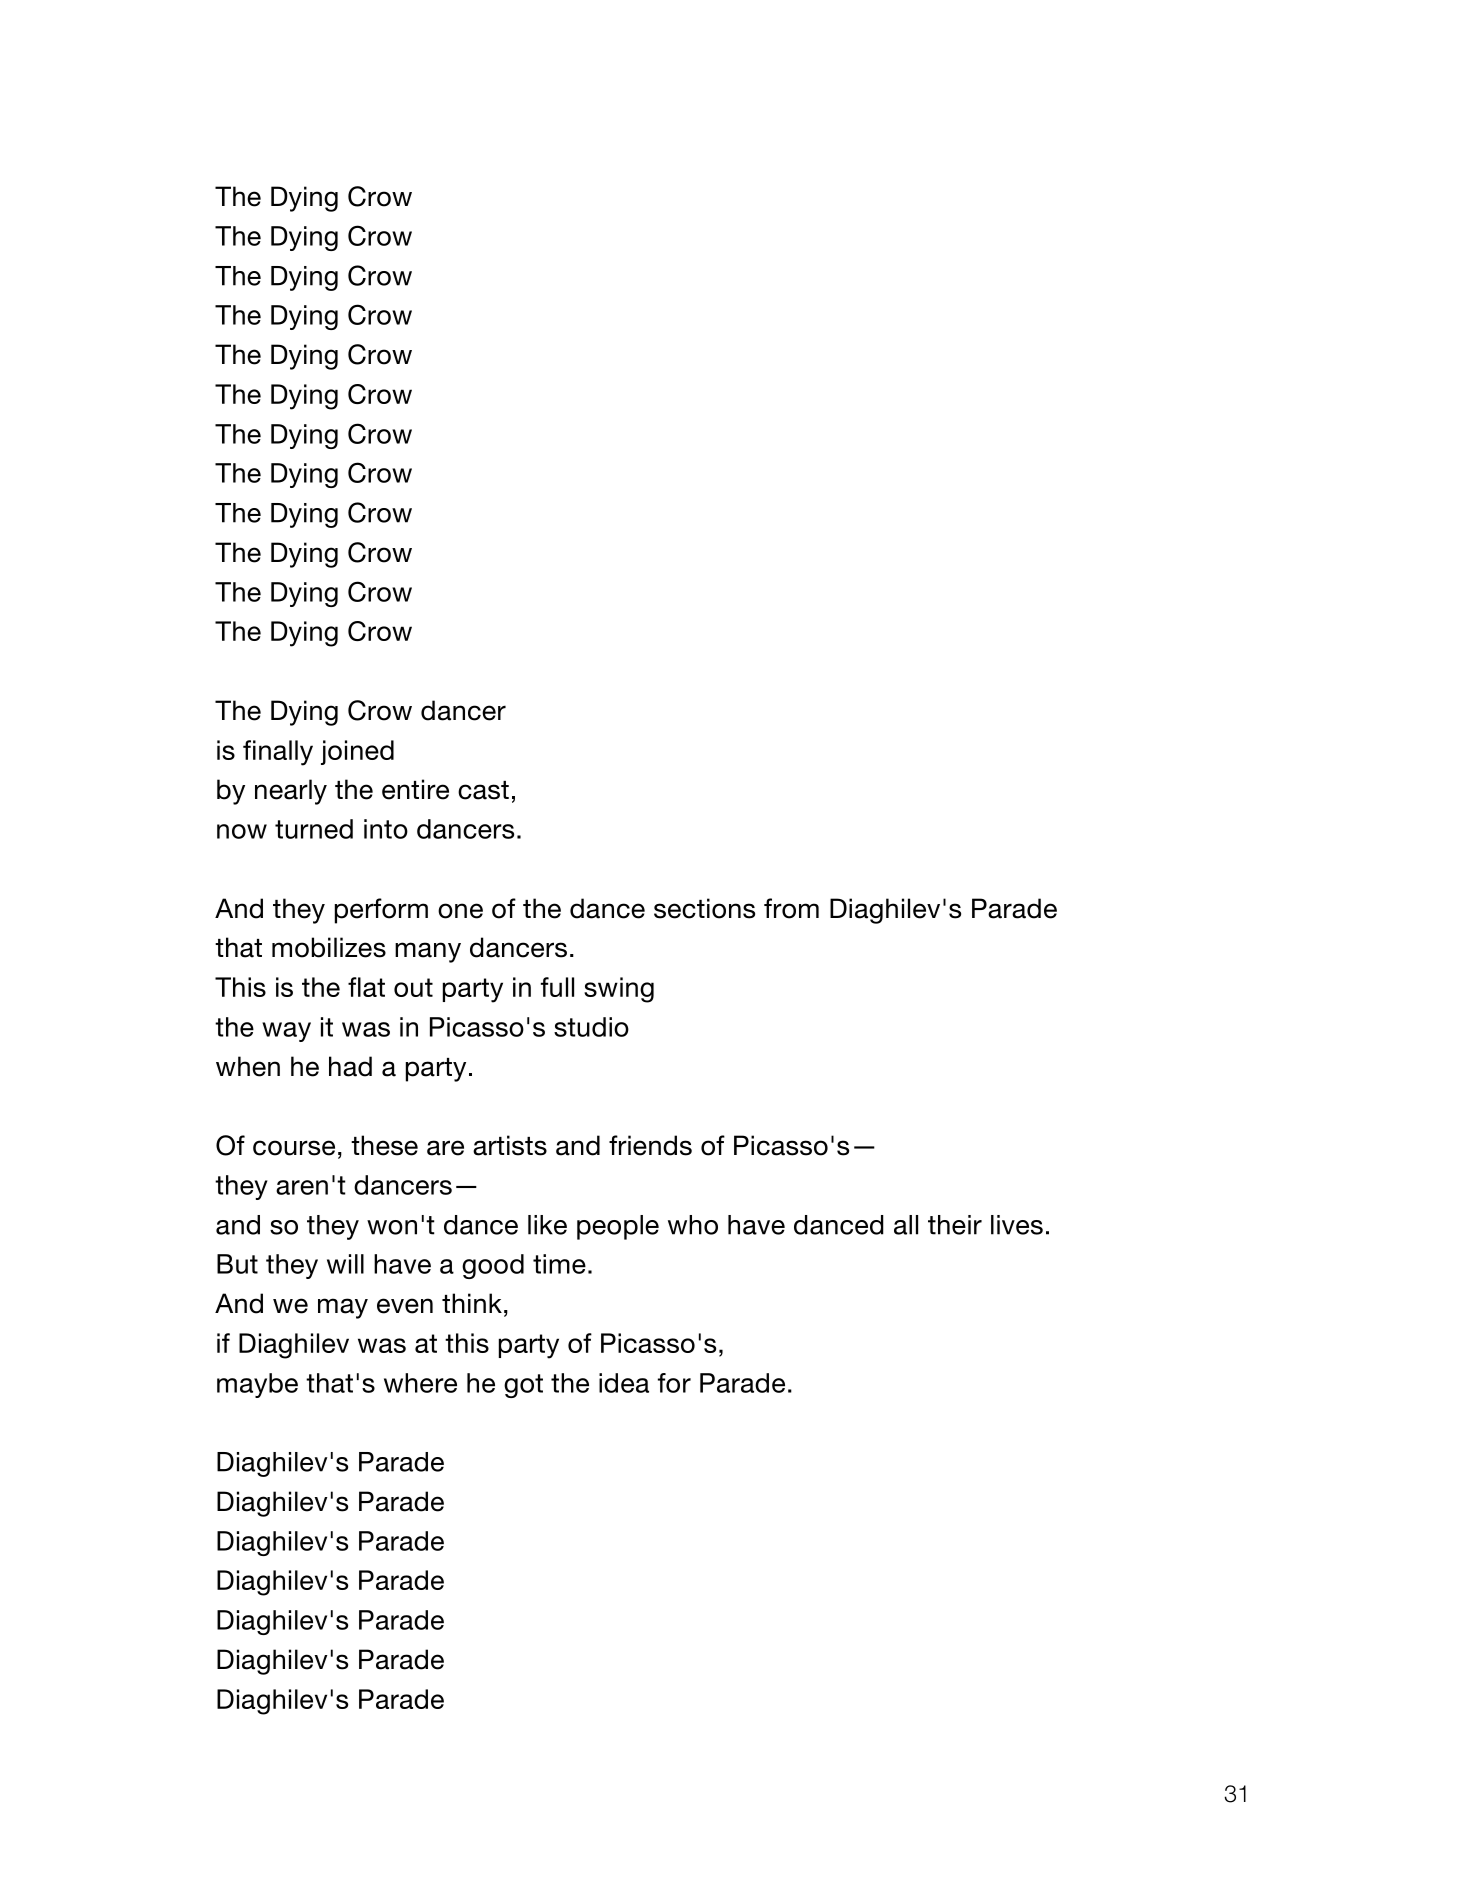 Image resolution: width=1466 pixels, height=1898 pixels. Describe the element at coordinates (350, 1066) in the screenshot. I see `had` at that location.
